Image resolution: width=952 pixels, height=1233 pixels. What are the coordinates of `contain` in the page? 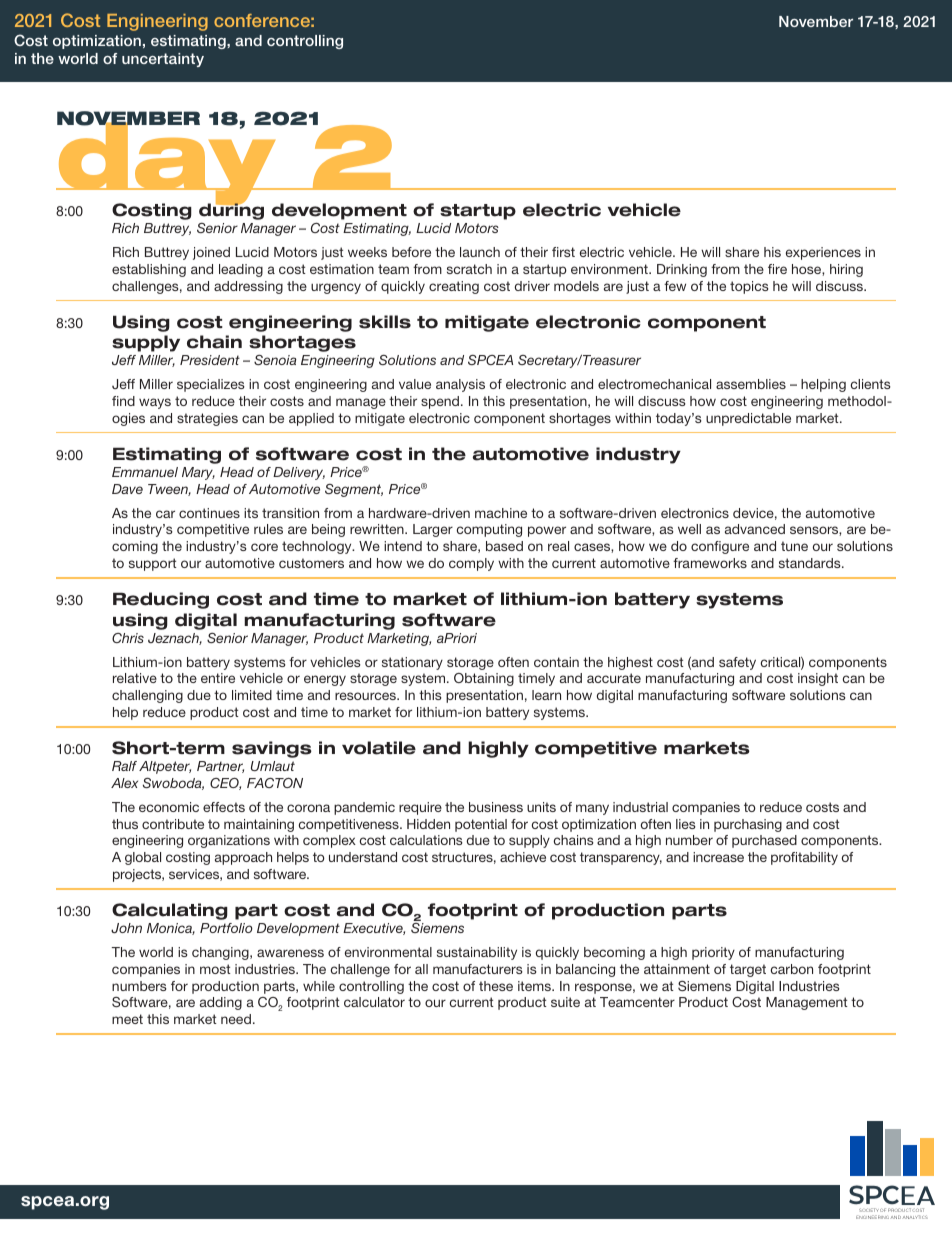 It's located at (556, 662).
